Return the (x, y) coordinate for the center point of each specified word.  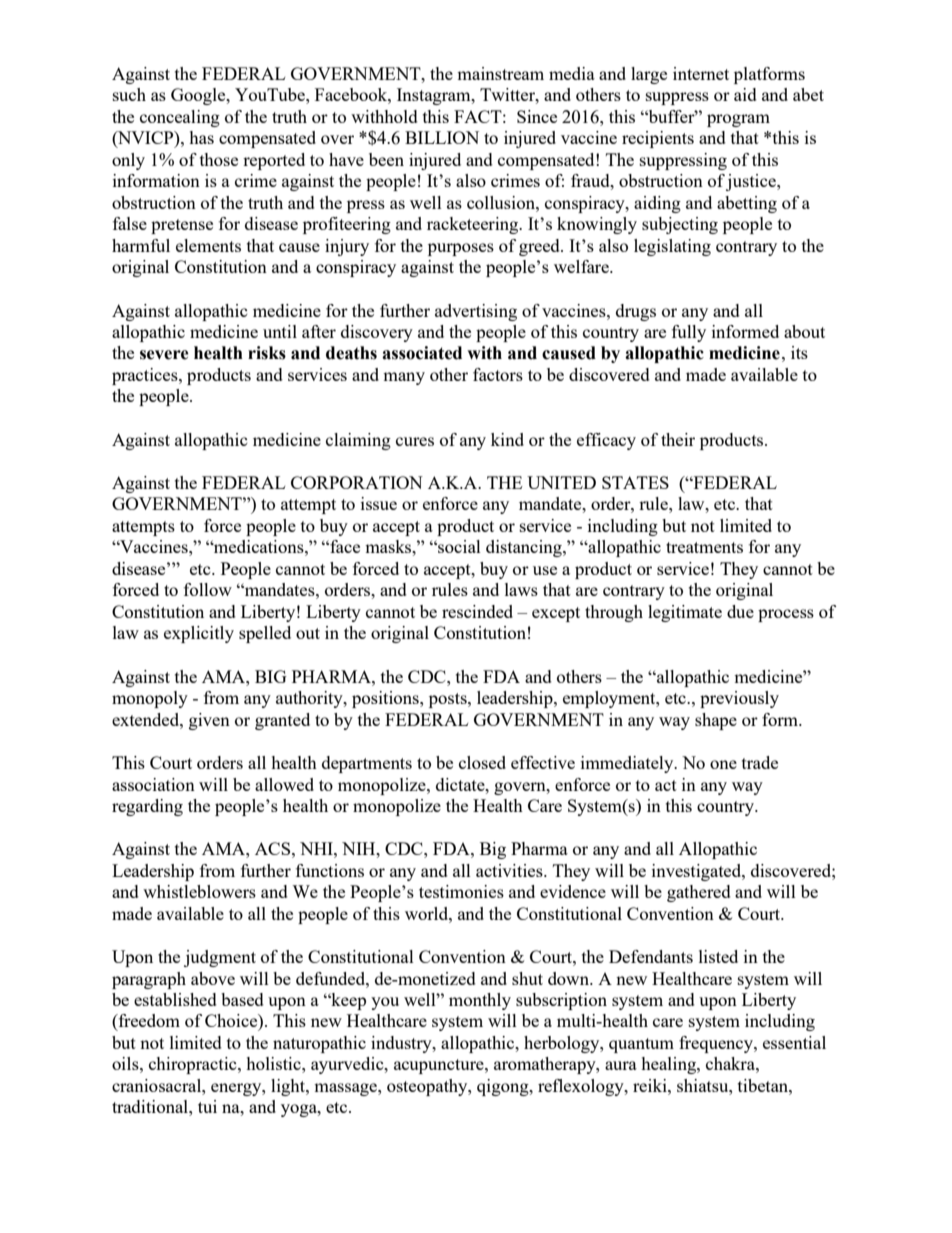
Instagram (435, 96)
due (740, 611)
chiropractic (194, 1065)
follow (208, 589)
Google (199, 96)
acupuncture (440, 1066)
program (738, 120)
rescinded (477, 611)
